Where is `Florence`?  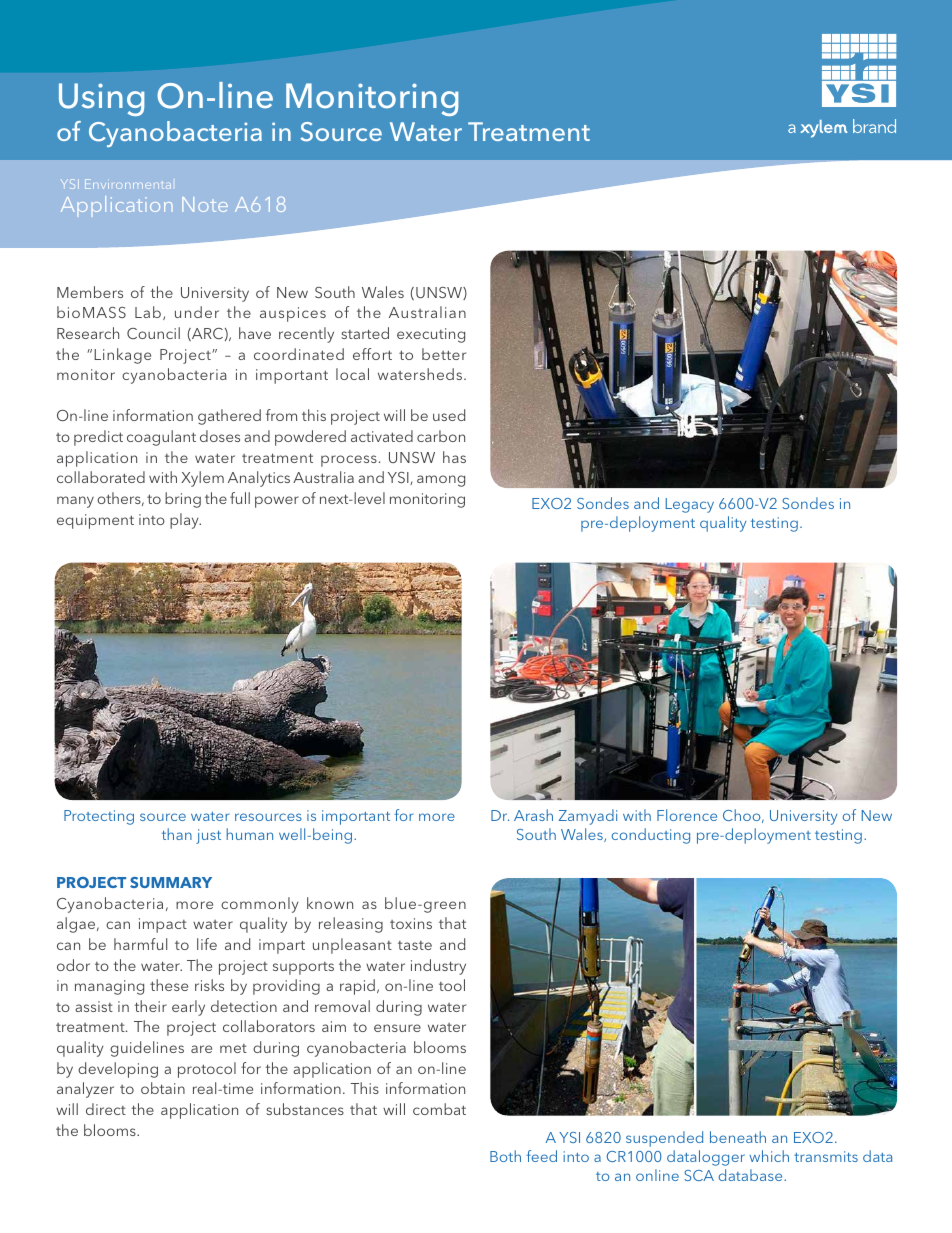 Florence is located at coordinates (687, 815).
